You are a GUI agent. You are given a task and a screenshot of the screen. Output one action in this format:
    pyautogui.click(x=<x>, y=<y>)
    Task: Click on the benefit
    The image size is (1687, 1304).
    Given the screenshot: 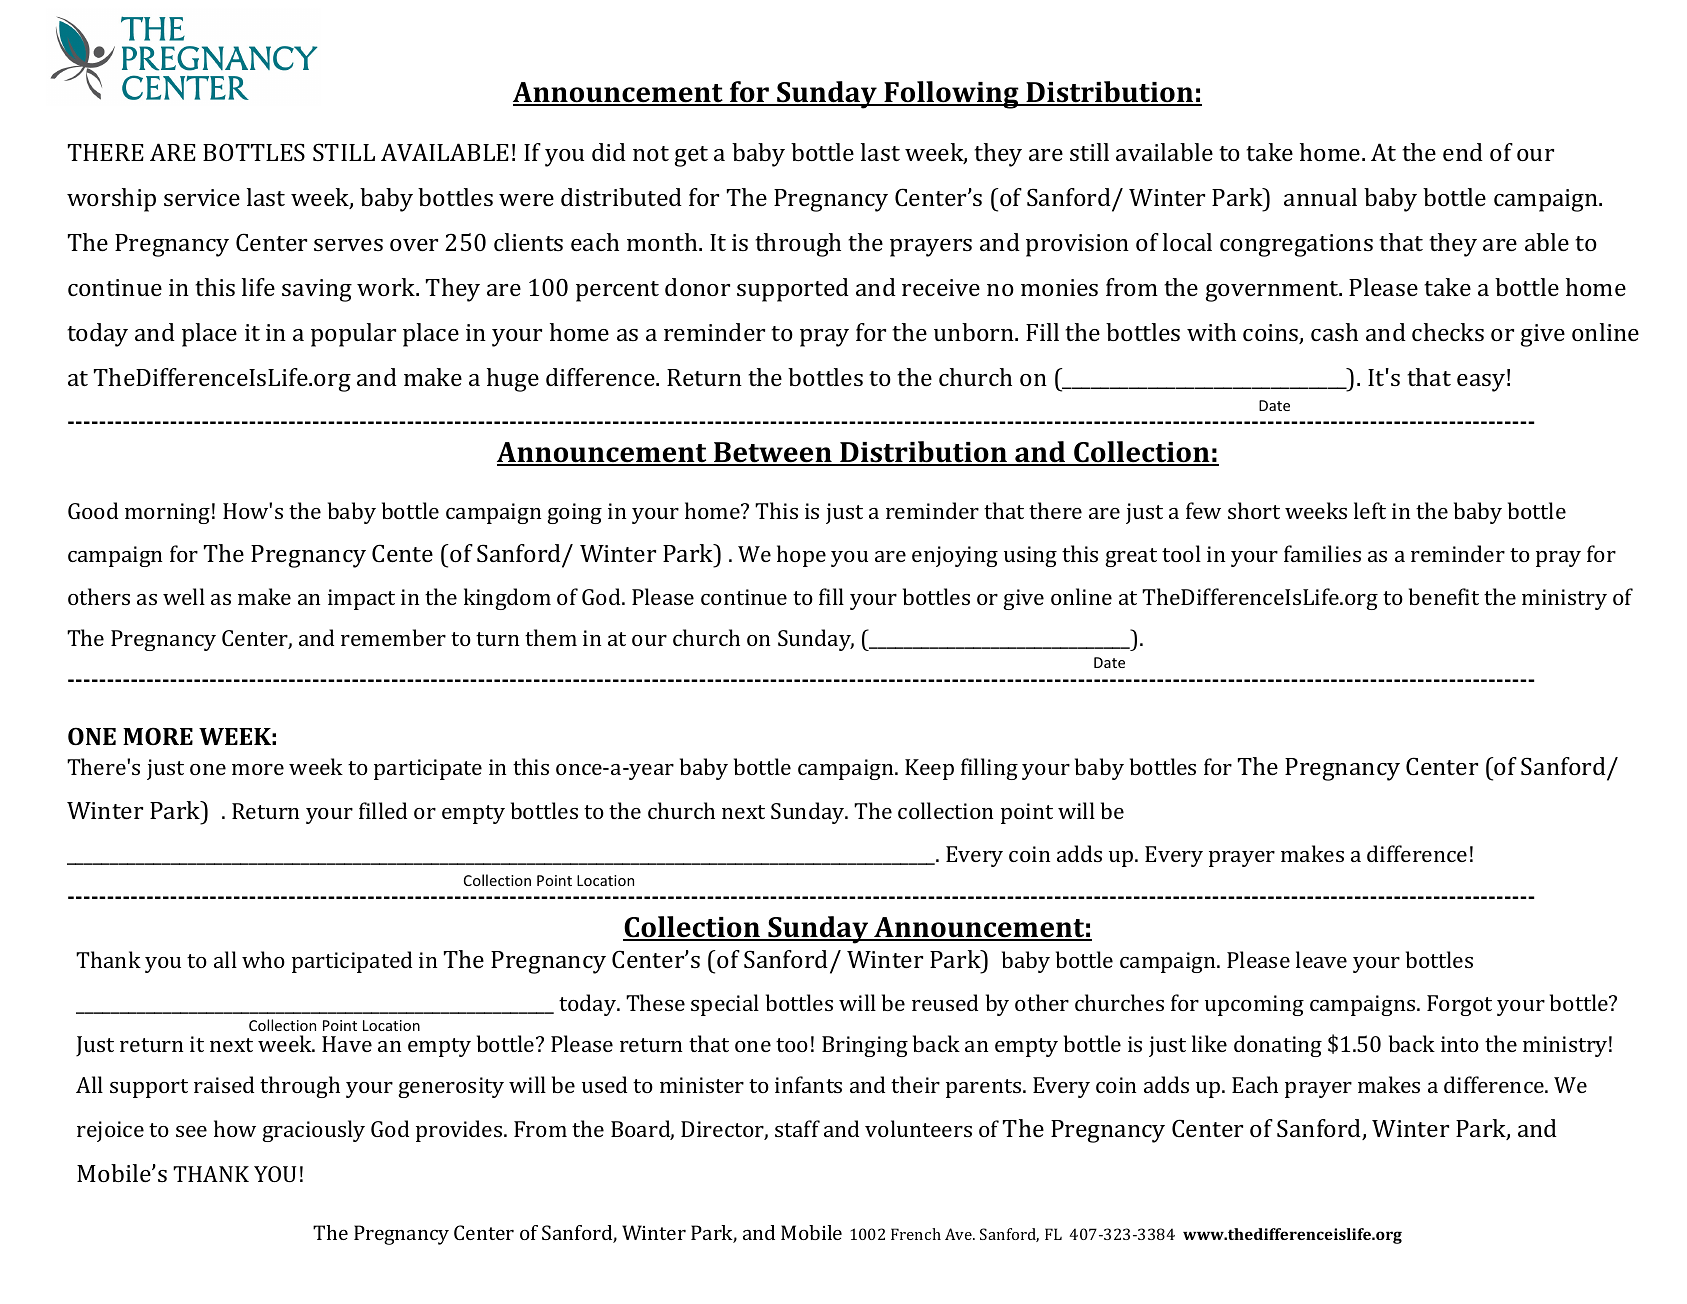 What is the action you would take?
    pyautogui.click(x=1444, y=596)
